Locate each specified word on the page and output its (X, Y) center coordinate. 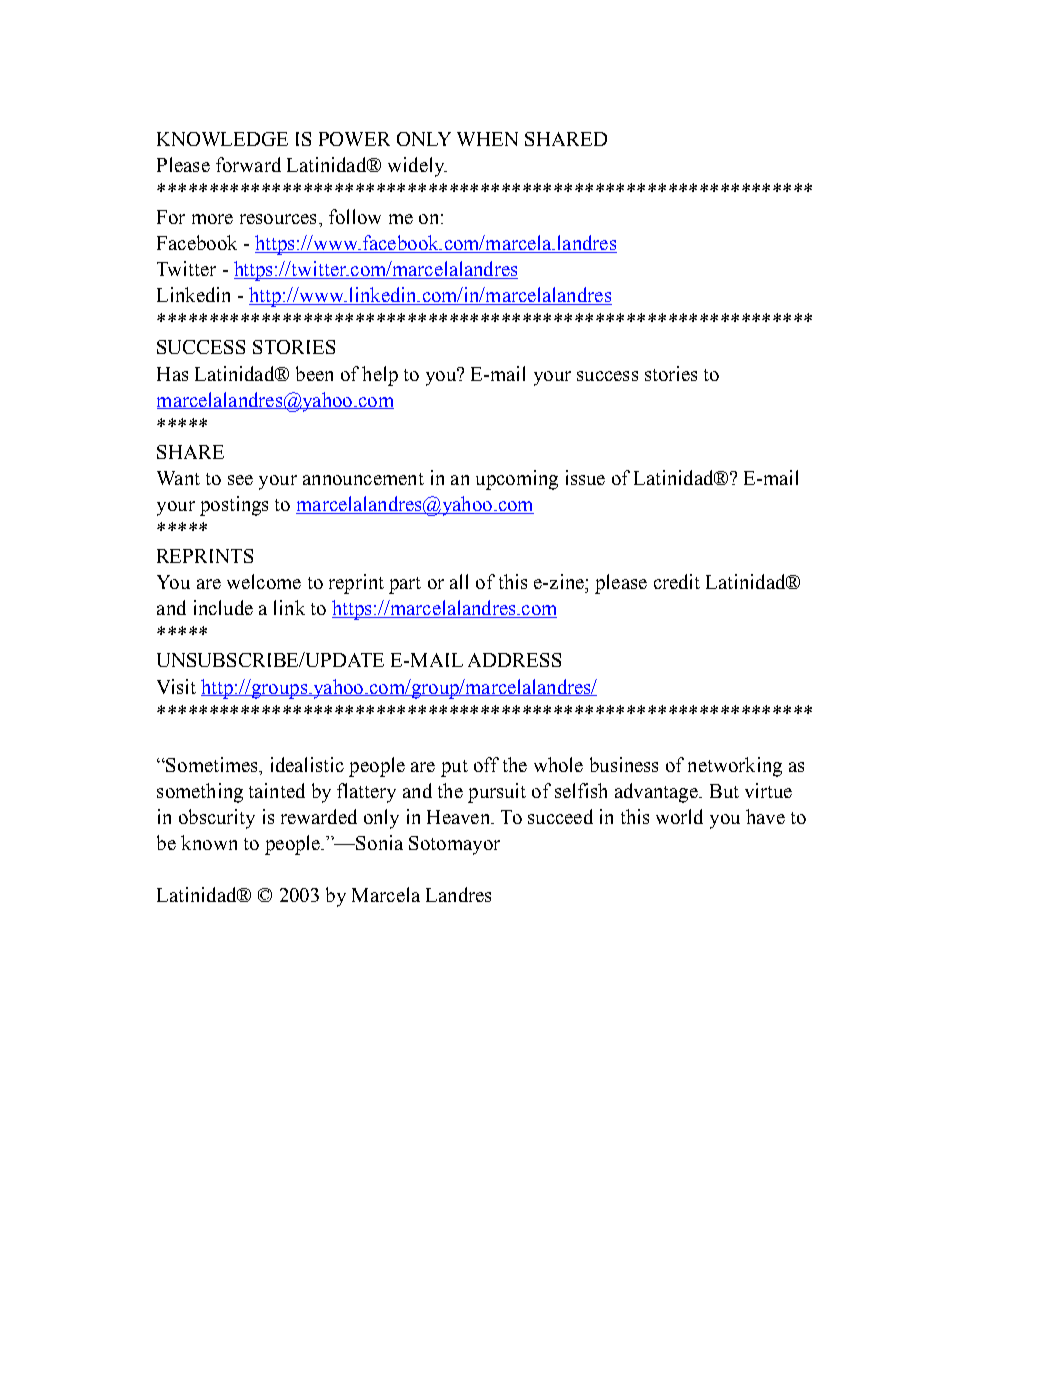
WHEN (487, 139)
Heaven (460, 817)
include (223, 607)
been (314, 373)
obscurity (217, 819)
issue (585, 477)
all (459, 581)
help (380, 376)
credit (677, 581)
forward (248, 164)
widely (417, 167)
